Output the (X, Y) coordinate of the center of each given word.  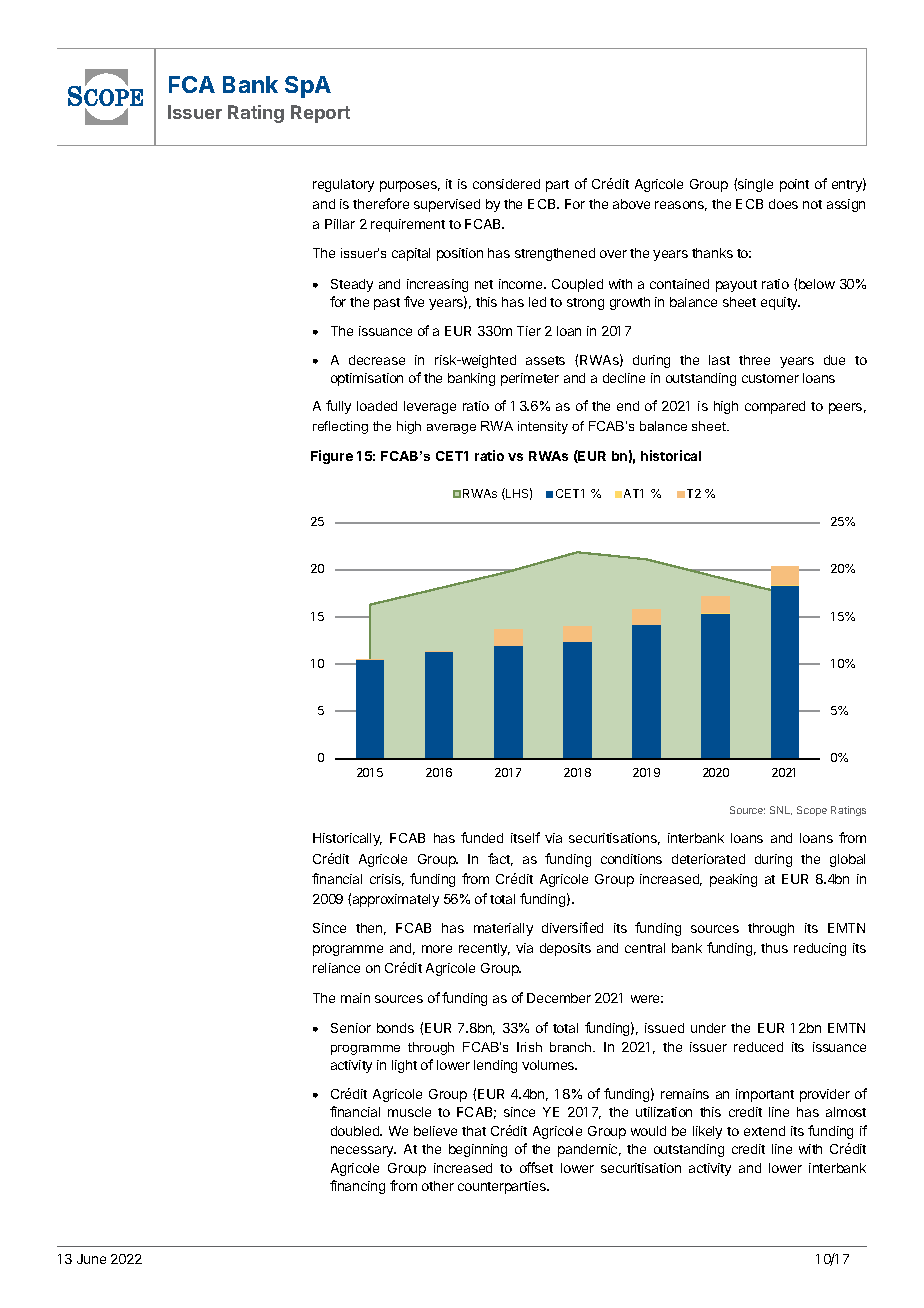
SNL (781, 810)
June (91, 1259)
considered (506, 184)
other (438, 1186)
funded (482, 837)
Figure (332, 457)
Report (320, 114)
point (794, 185)
